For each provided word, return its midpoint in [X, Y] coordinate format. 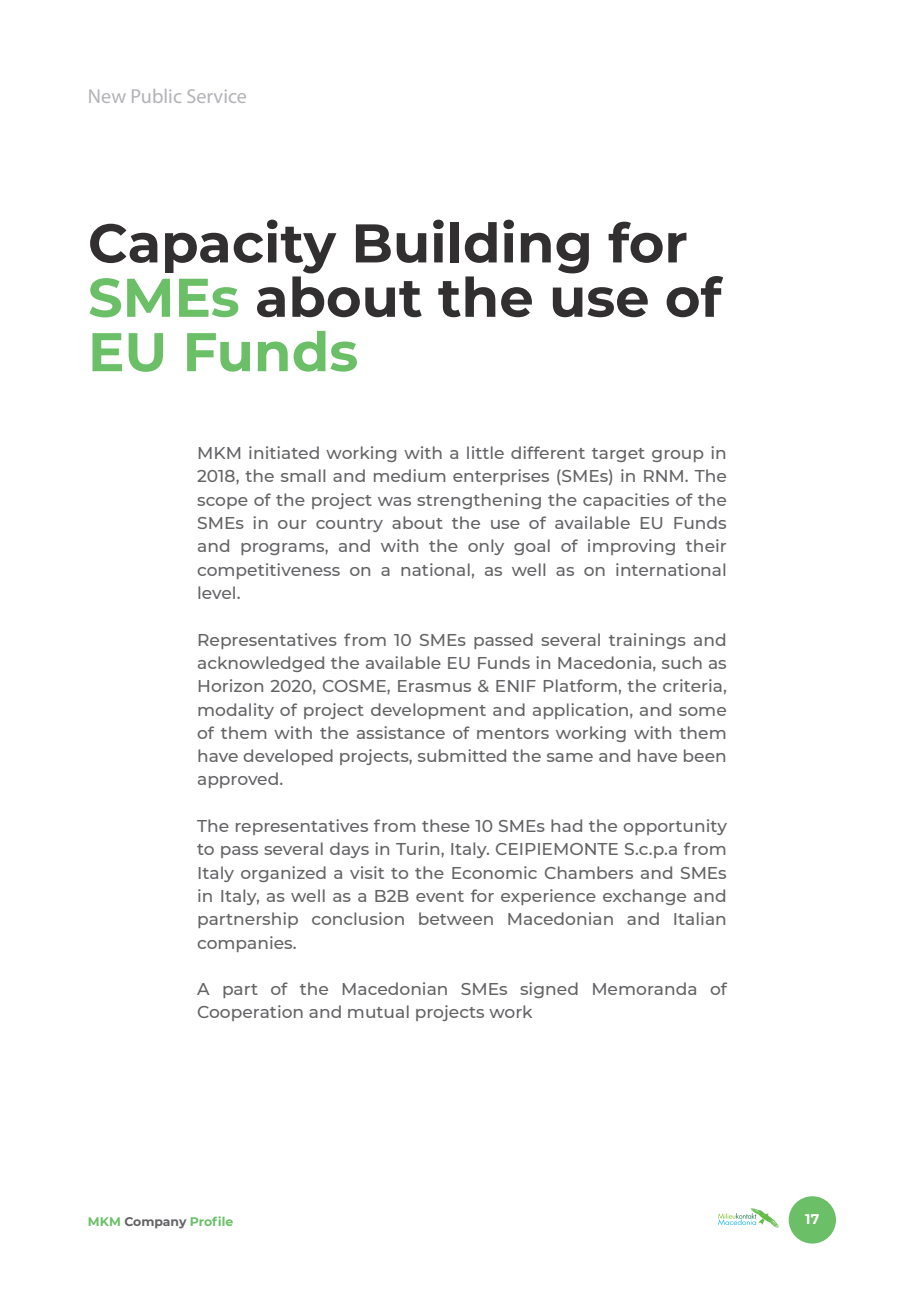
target [618, 455]
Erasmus [434, 686]
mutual [378, 1011]
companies [246, 944]
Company [155, 1223]
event [440, 896]
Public [156, 96]
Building [472, 246]
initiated [284, 452]
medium [410, 475]
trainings [647, 641]
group [678, 456]
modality [236, 711]
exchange [644, 897]
